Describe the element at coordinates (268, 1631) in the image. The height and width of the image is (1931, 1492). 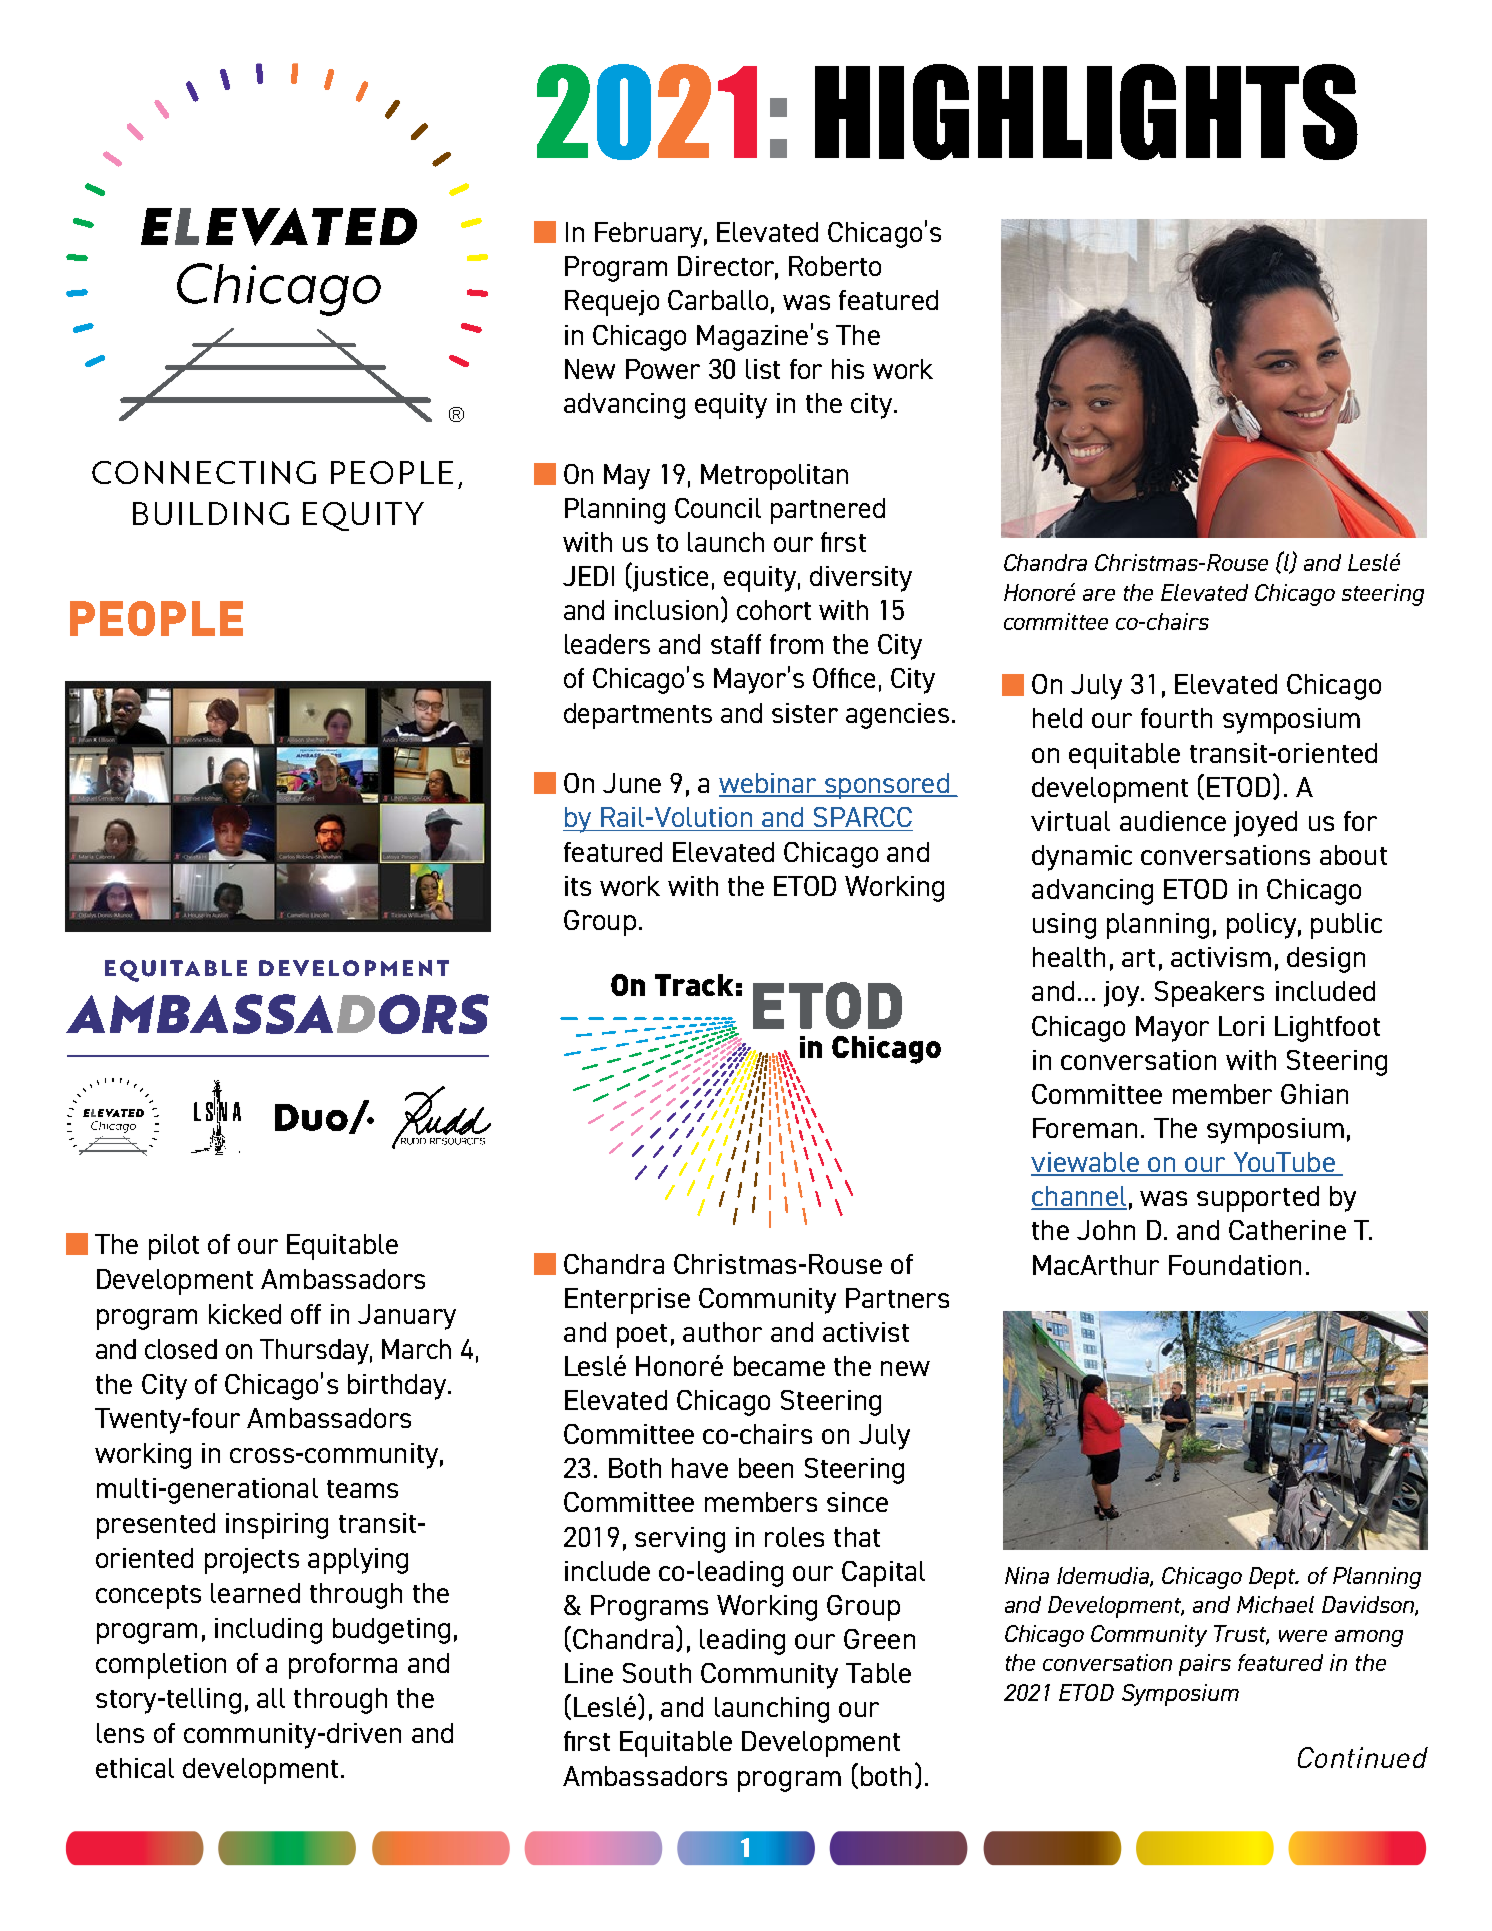
I see `including` at that location.
